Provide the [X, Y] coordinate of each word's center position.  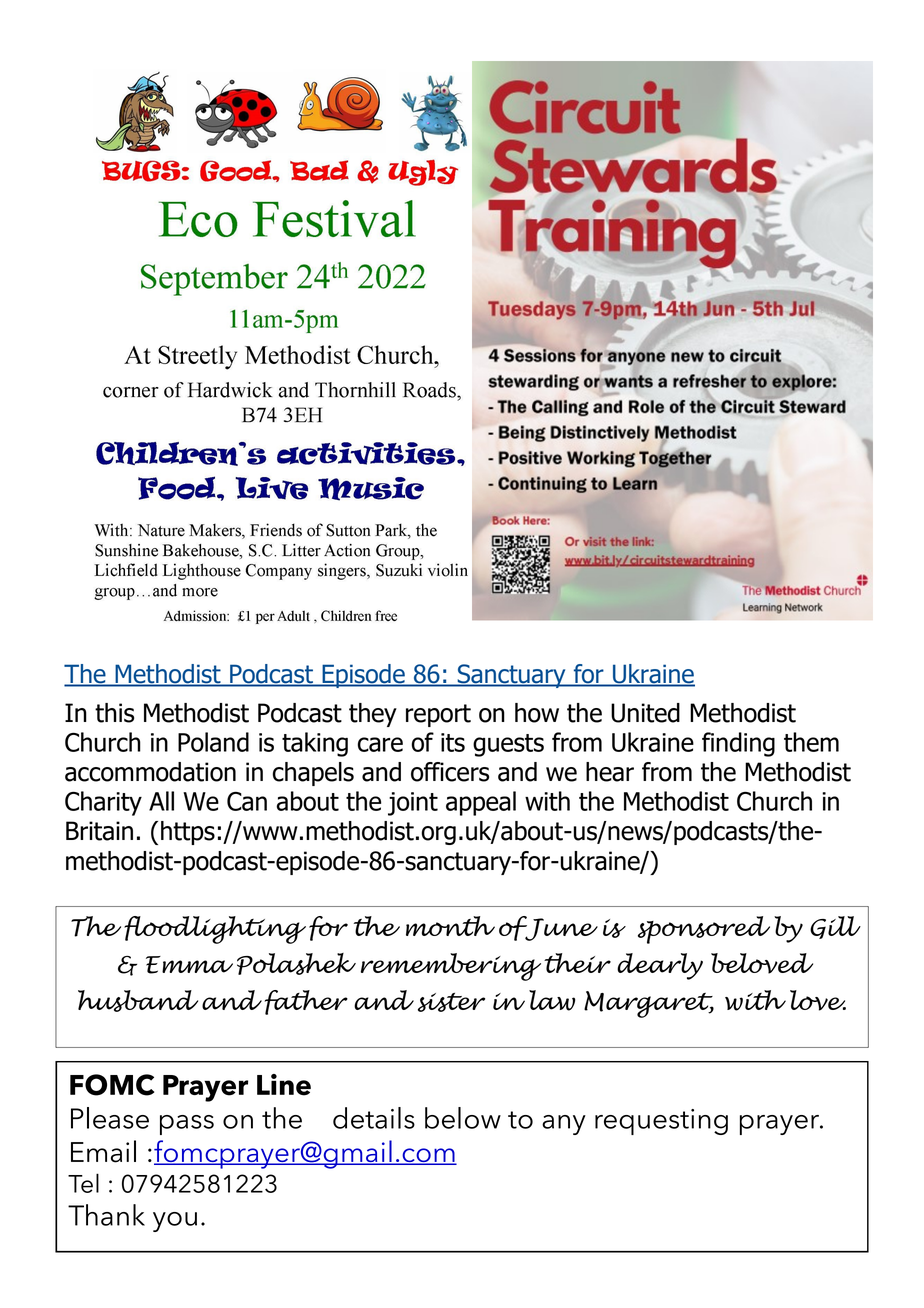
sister [451, 1002]
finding [738, 744]
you [175, 1222]
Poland [213, 742]
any [564, 1125]
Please [110, 1118]
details [374, 1118]
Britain [99, 831]
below [463, 1118]
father [306, 1002]
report [438, 715]
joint [413, 804]
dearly [660, 966]
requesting [661, 1122]
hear [610, 772]
